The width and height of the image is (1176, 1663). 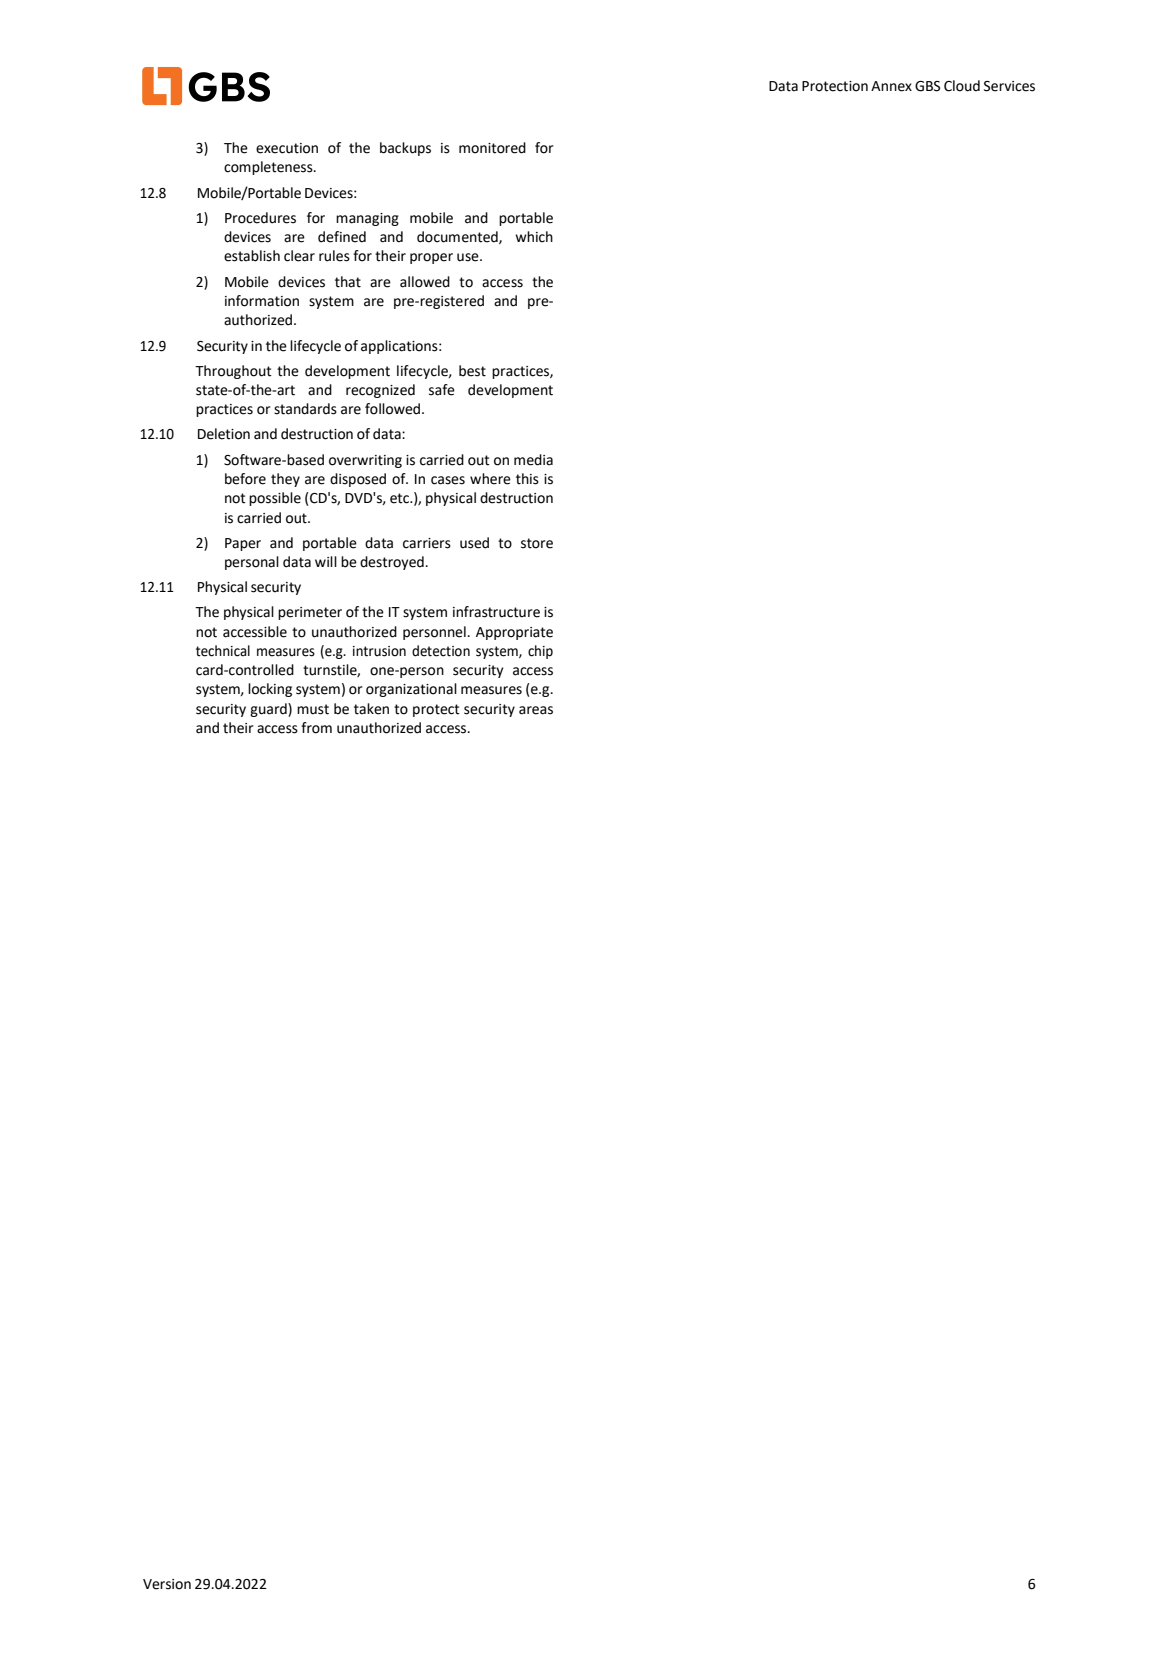 I want to click on Appropriate, so click(x=514, y=633).
